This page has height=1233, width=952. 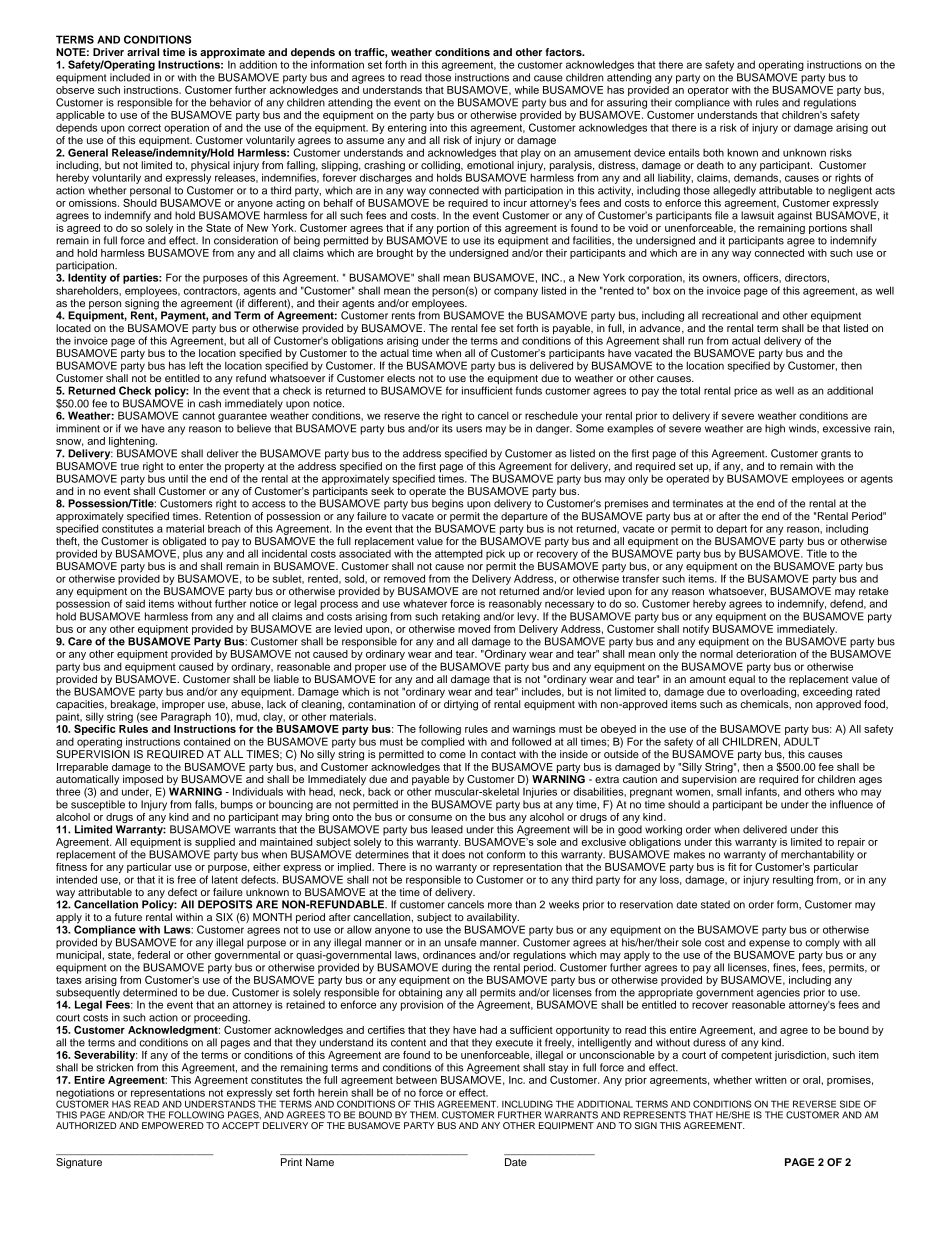 What do you see at coordinates (527, 90) in the page?
I see `while` at bounding box center [527, 90].
